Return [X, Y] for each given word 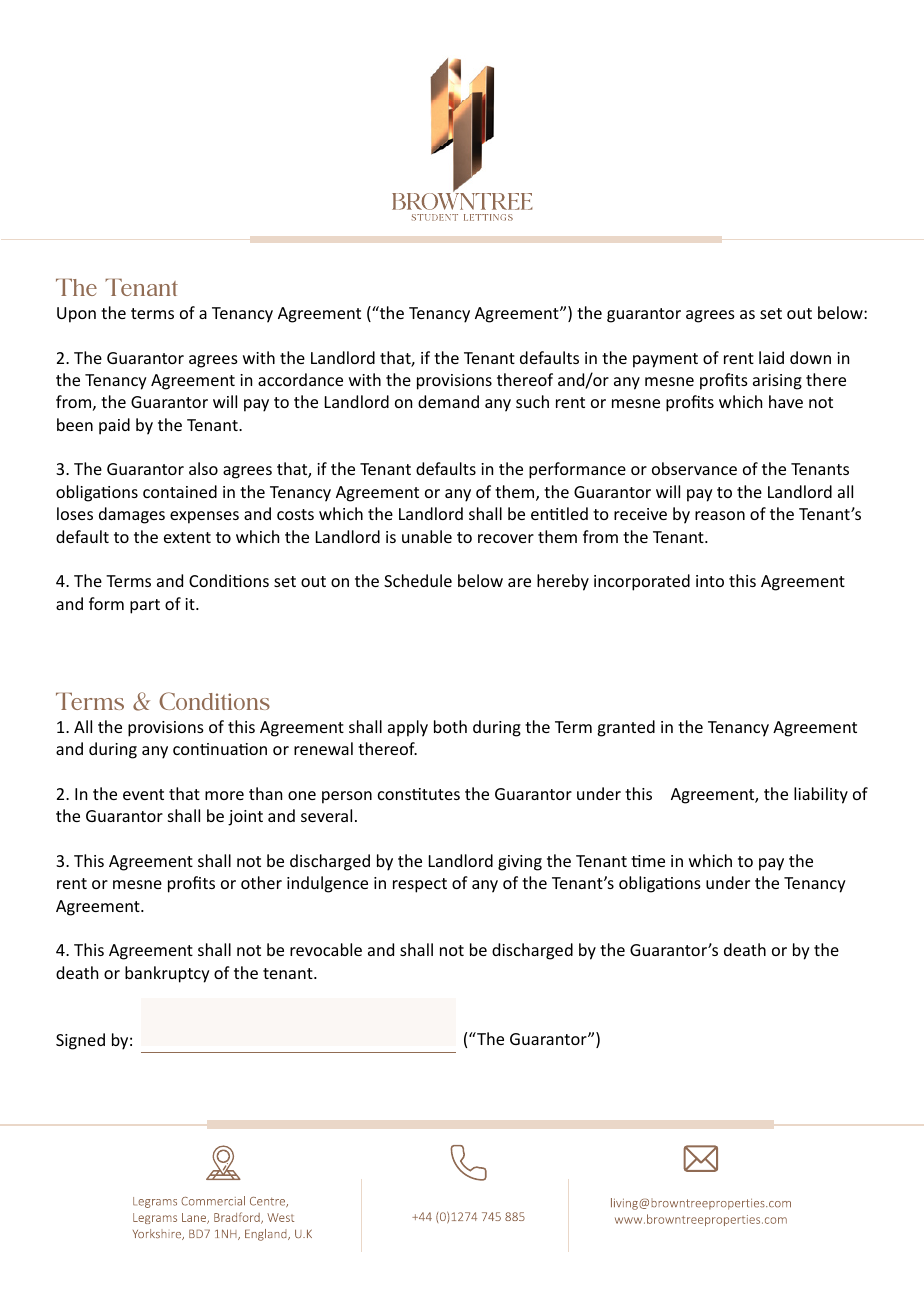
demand [448, 401]
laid [771, 357]
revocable [326, 949]
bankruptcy [167, 974]
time [648, 861]
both [450, 726]
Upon [76, 315]
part [145, 606]
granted [626, 728]
